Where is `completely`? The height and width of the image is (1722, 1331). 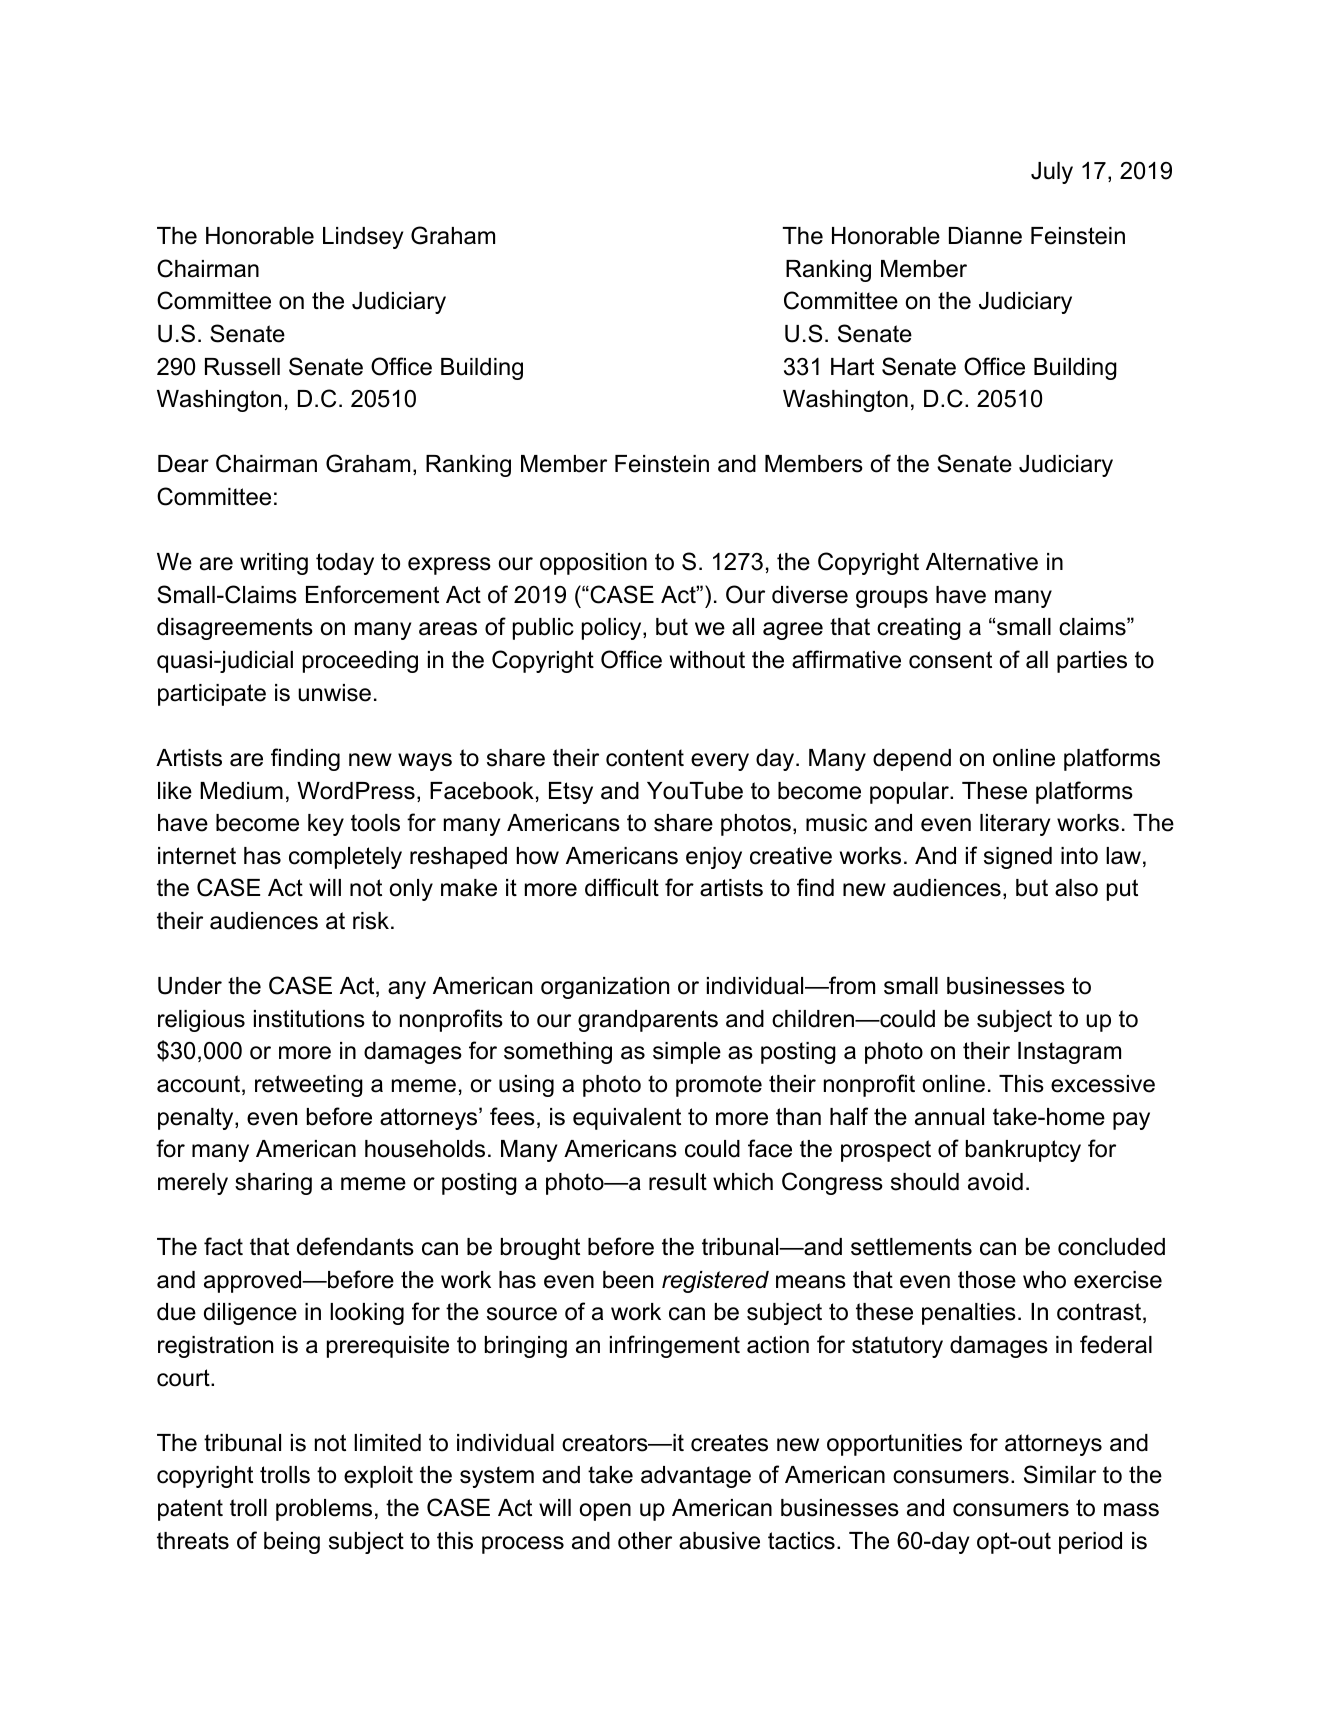
completely is located at coordinates (345, 858).
